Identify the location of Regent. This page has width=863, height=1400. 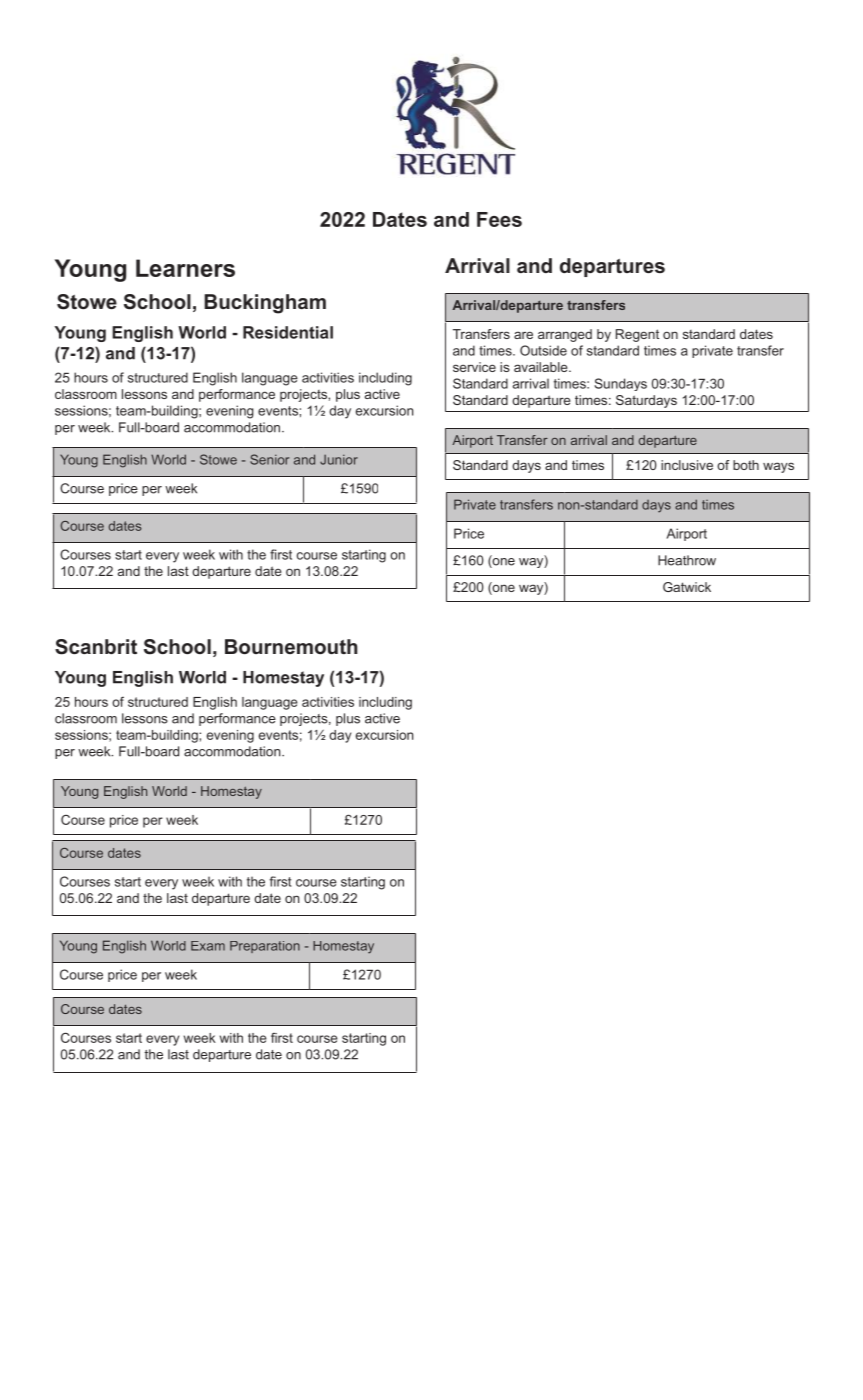
(637, 335).
